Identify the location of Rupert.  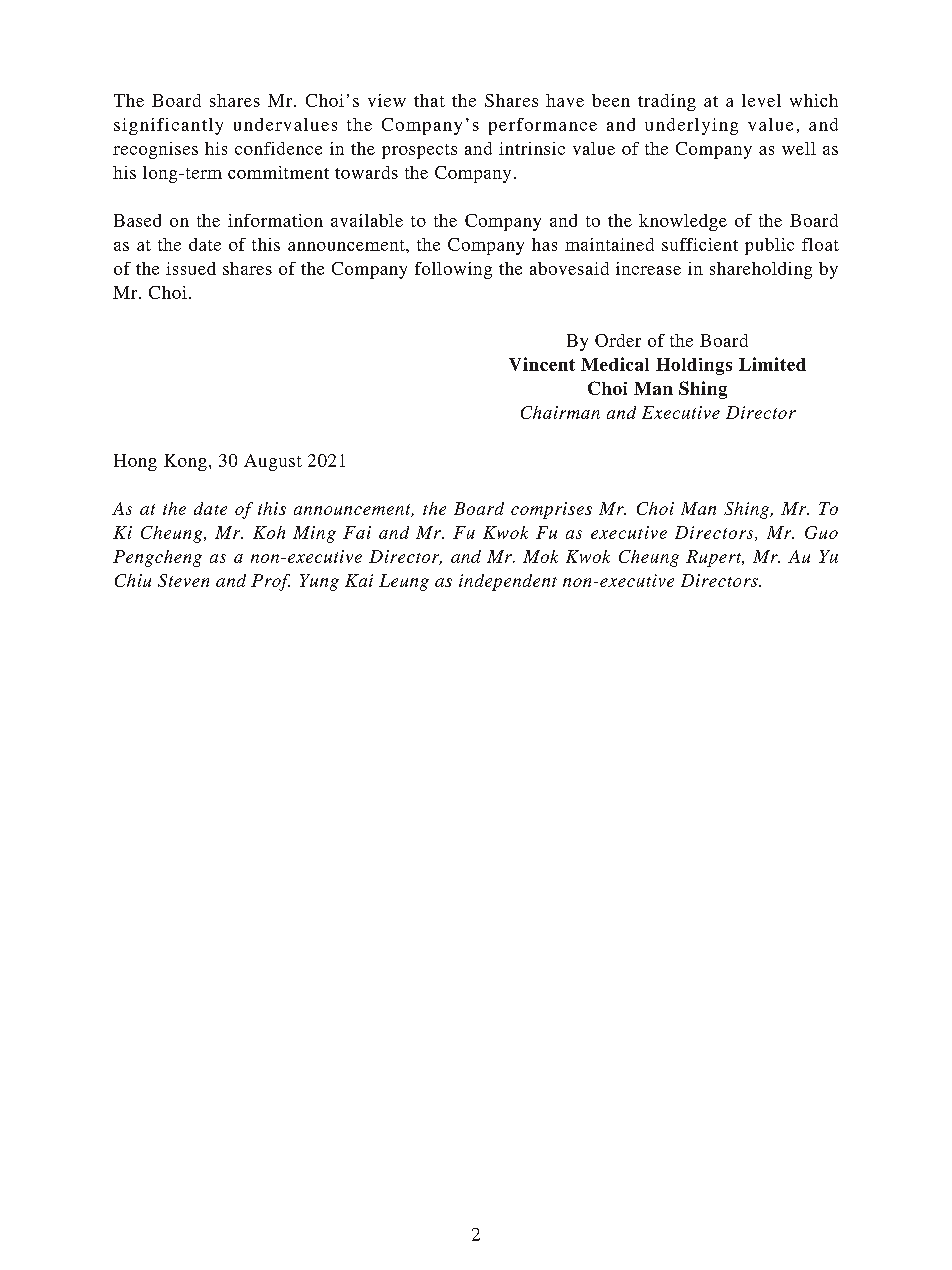
(715, 558).
